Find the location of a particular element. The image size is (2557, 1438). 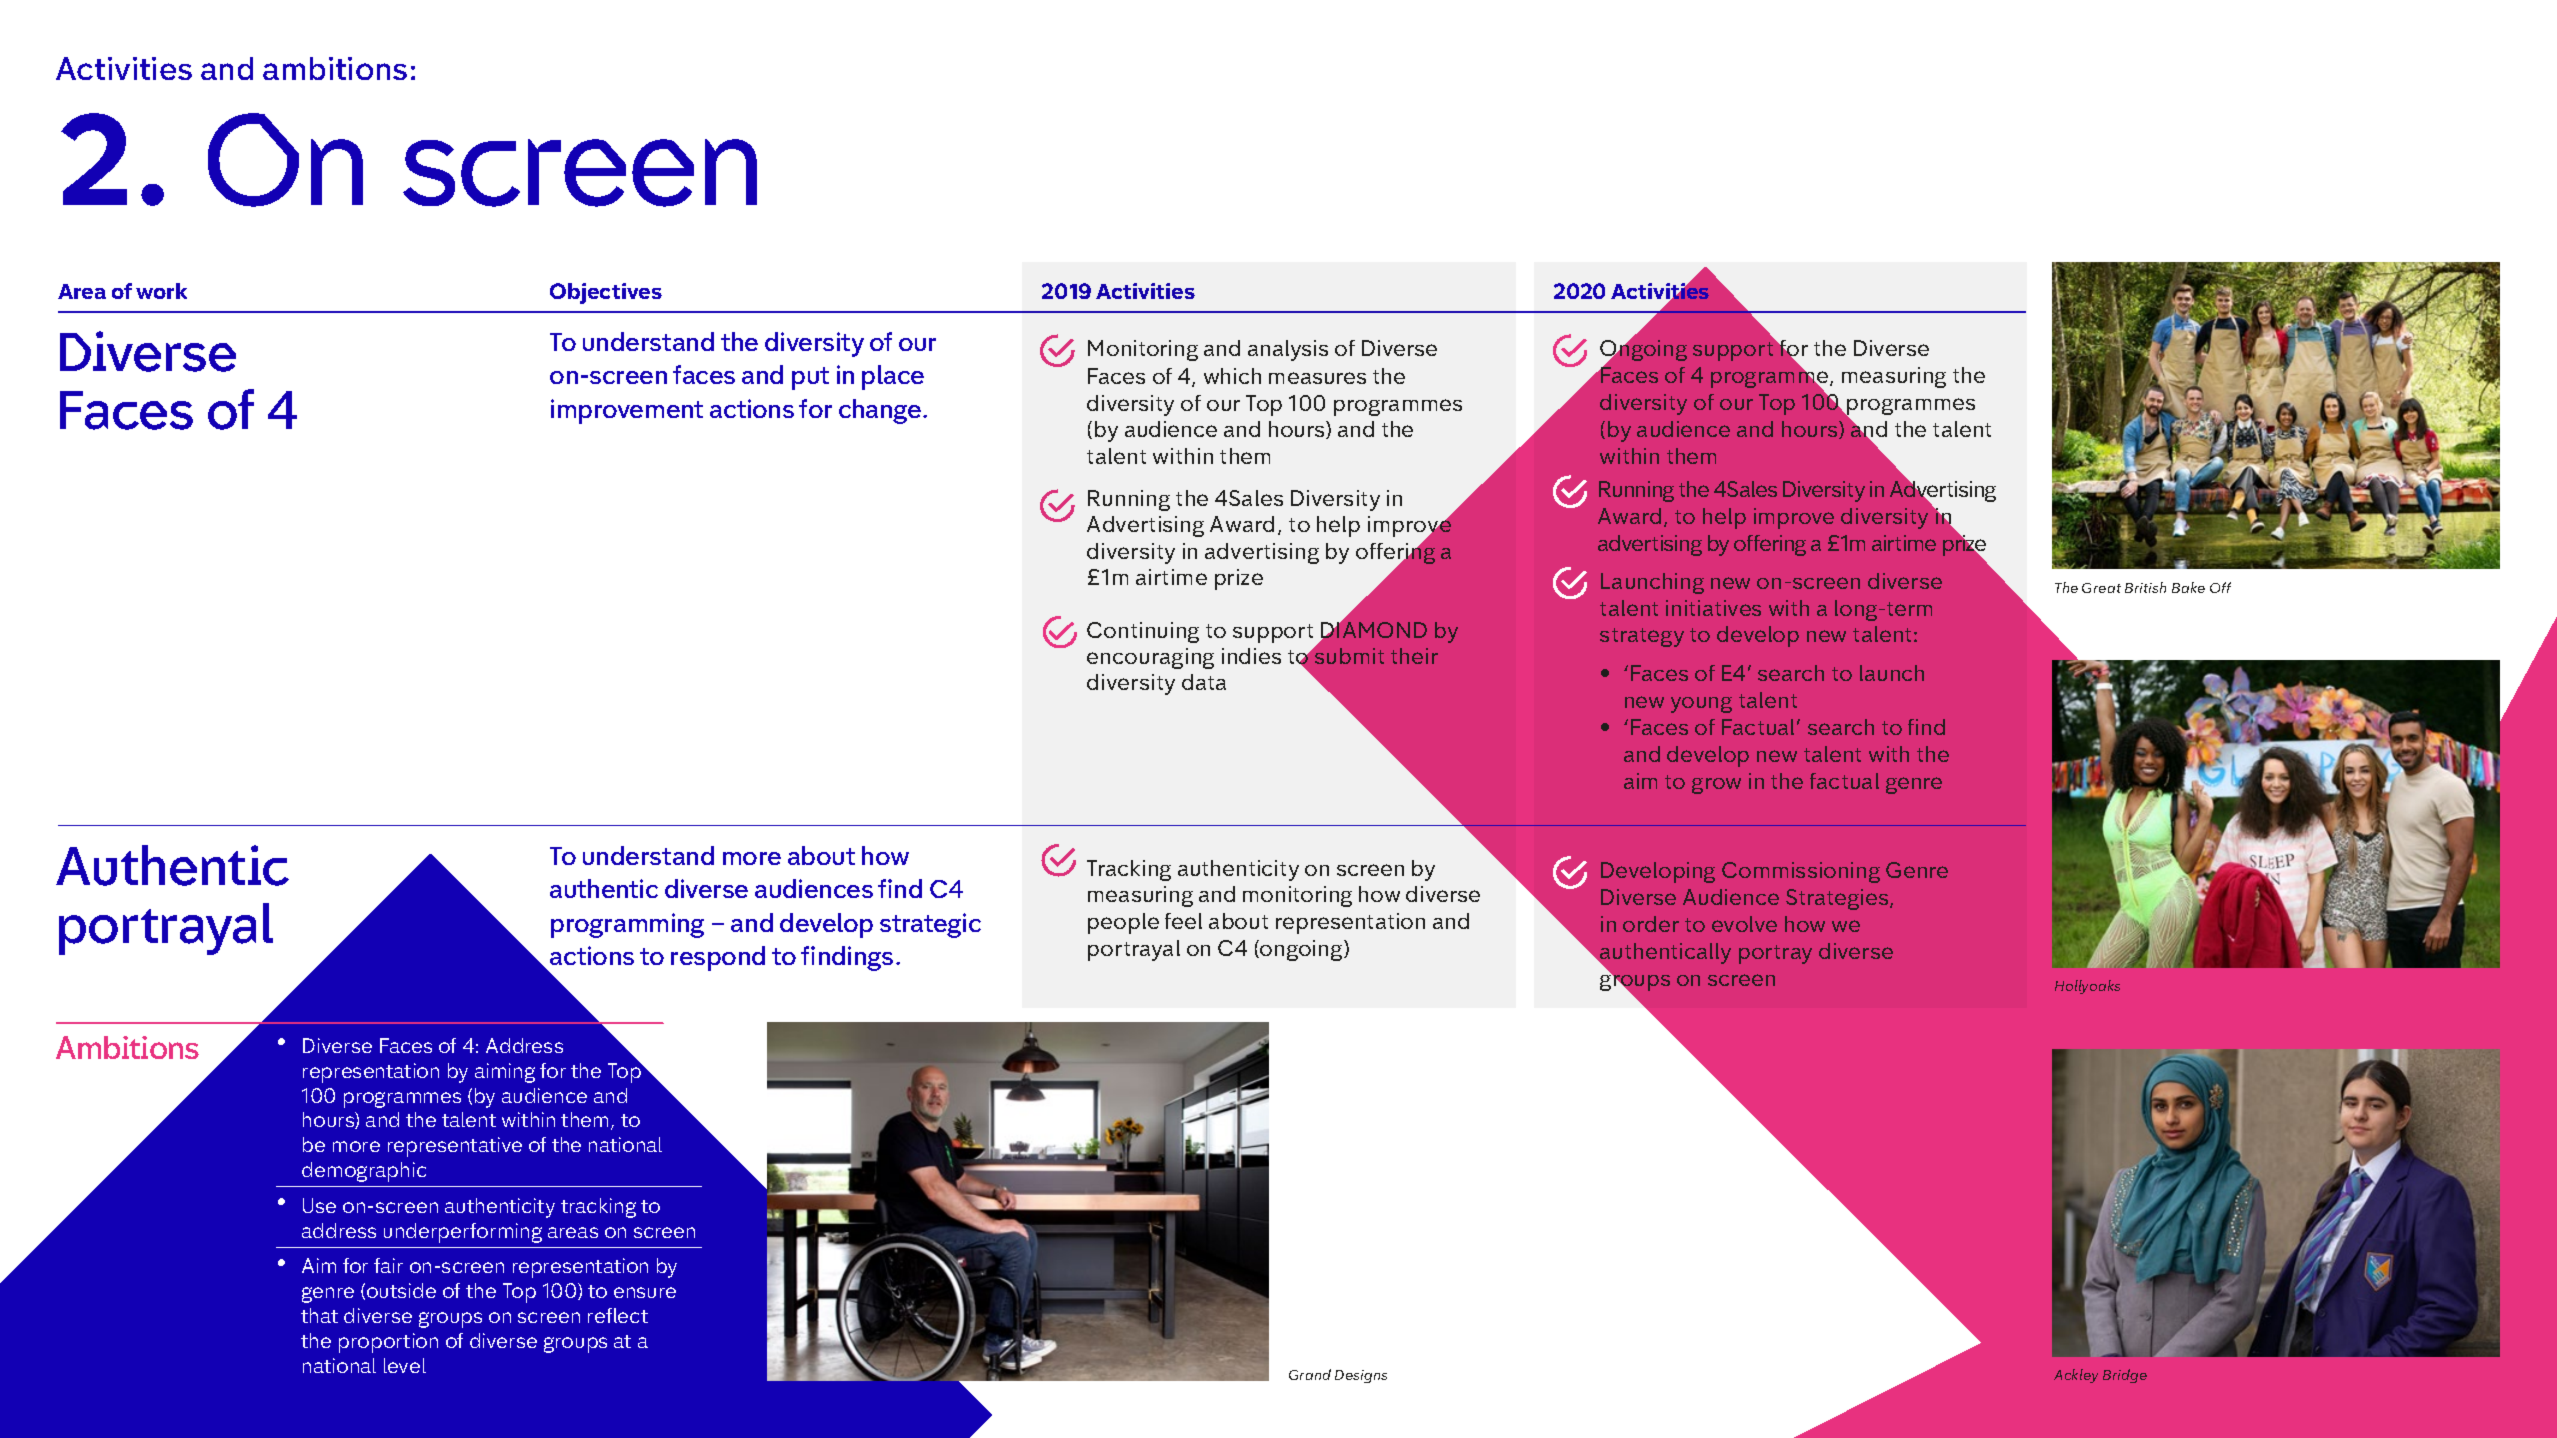

proportion is located at coordinates (388, 1343).
